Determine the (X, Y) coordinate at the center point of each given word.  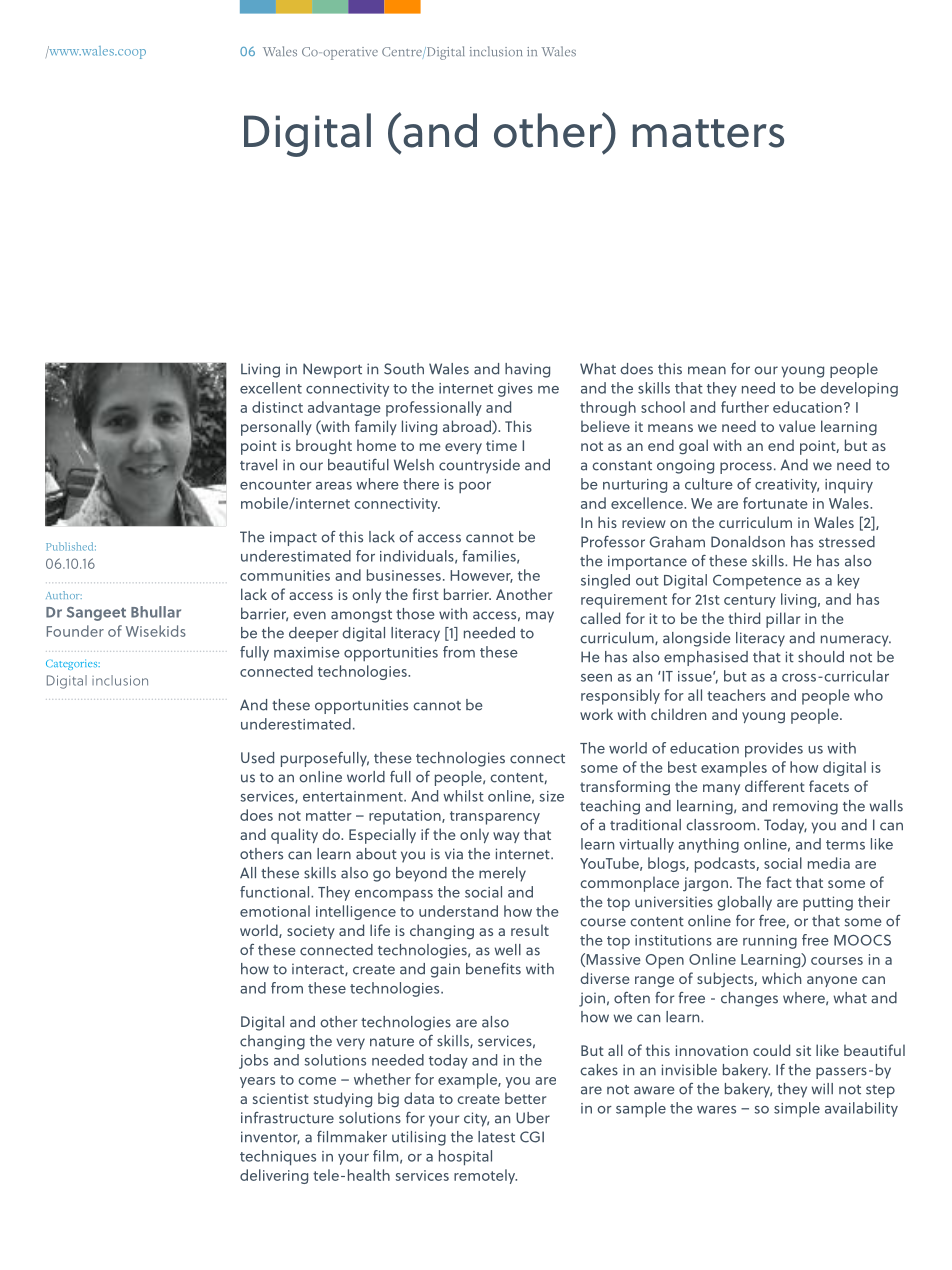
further (745, 407)
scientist (281, 1098)
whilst (463, 796)
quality (294, 836)
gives (515, 390)
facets (829, 786)
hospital (465, 1158)
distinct (277, 407)
